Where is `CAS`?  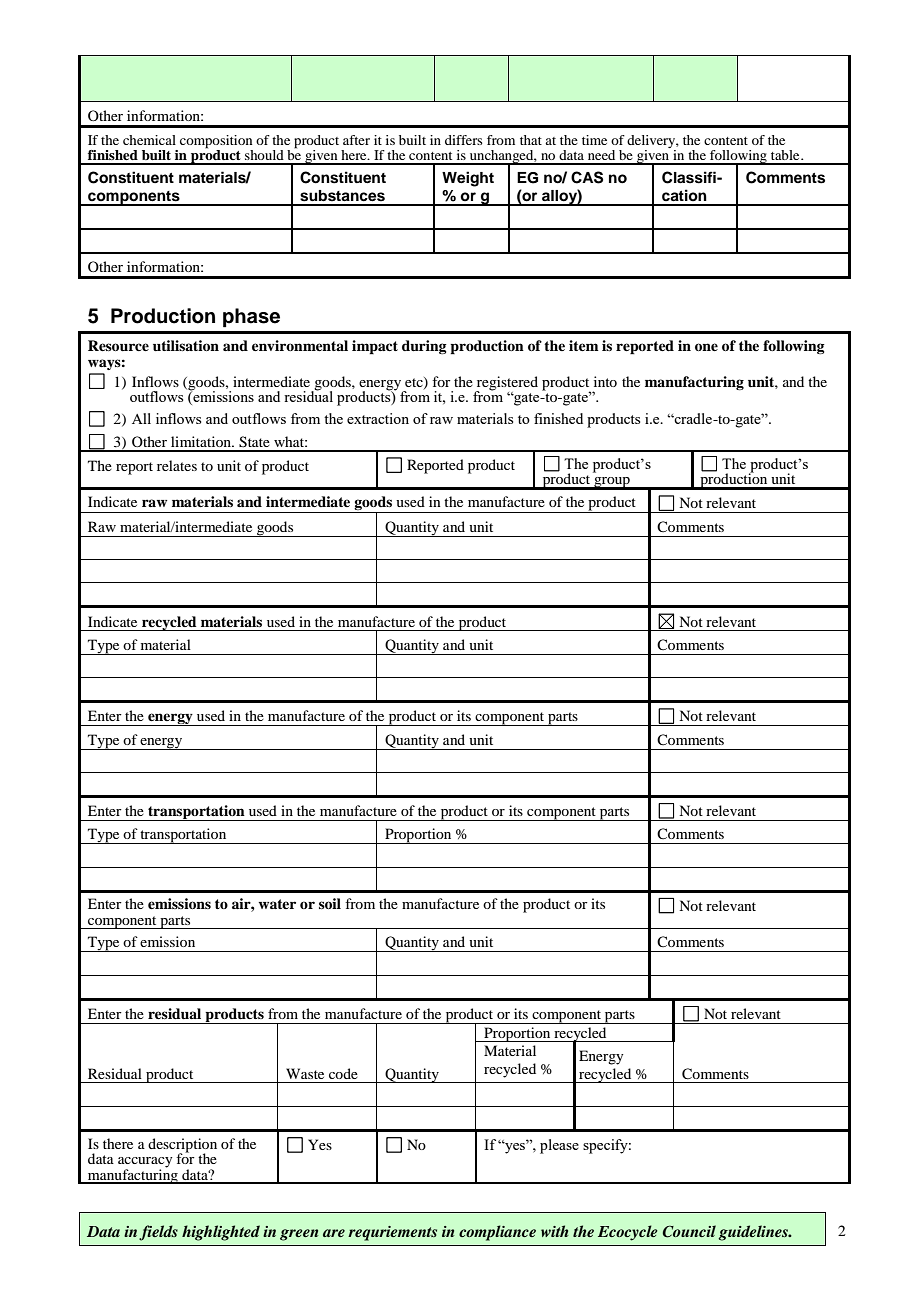 CAS is located at coordinates (587, 177).
